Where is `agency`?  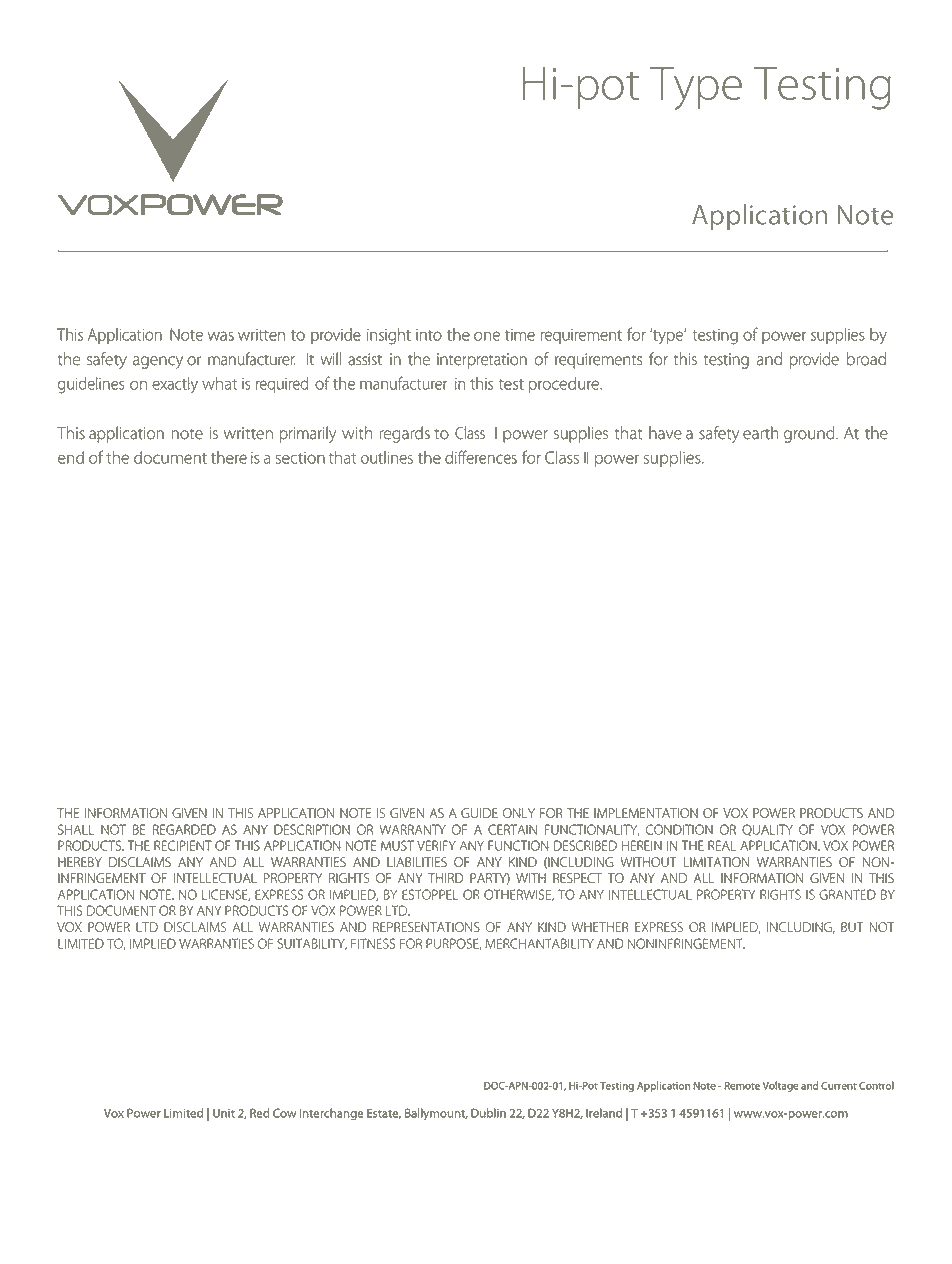
agency is located at coordinates (158, 362).
